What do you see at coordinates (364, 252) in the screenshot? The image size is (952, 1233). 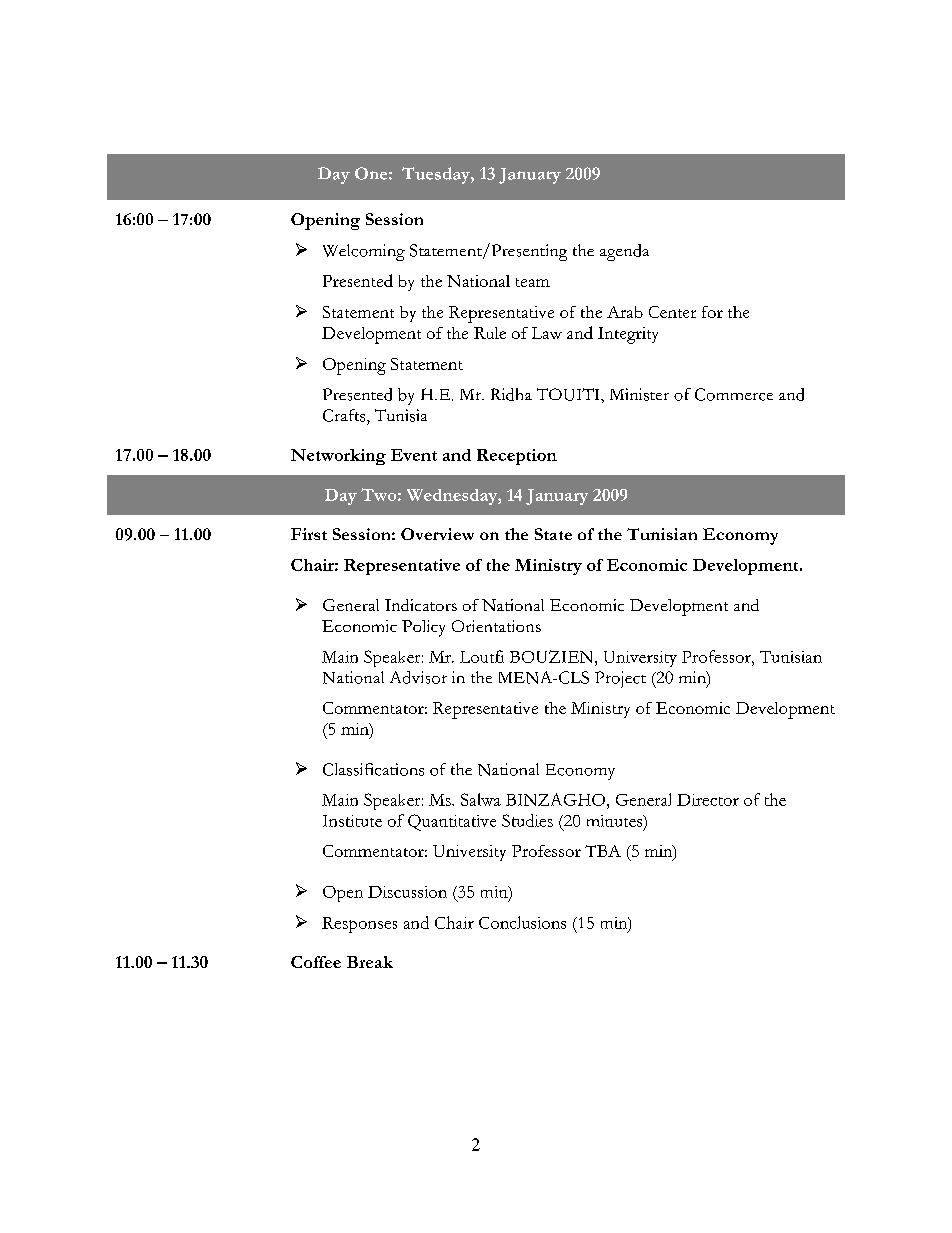 I see `Welcoming` at bounding box center [364, 252].
